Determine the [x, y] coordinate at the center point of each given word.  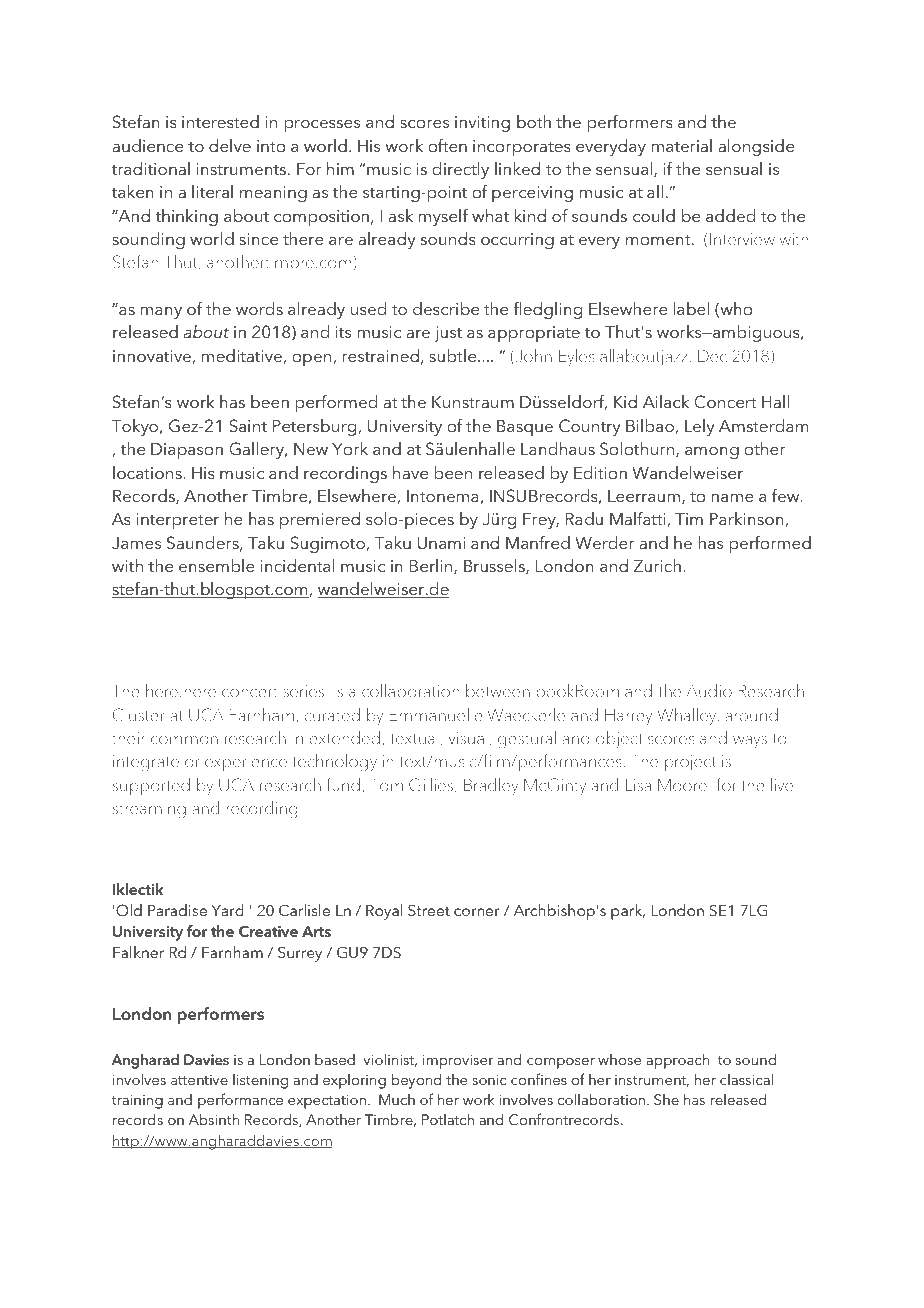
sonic [489, 1079]
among [712, 452]
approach [677, 1061]
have [410, 472]
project [690, 763]
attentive [199, 1080]
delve [230, 145]
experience [246, 763]
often [447, 145]
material [681, 145]
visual [468, 737]
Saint [248, 426]
